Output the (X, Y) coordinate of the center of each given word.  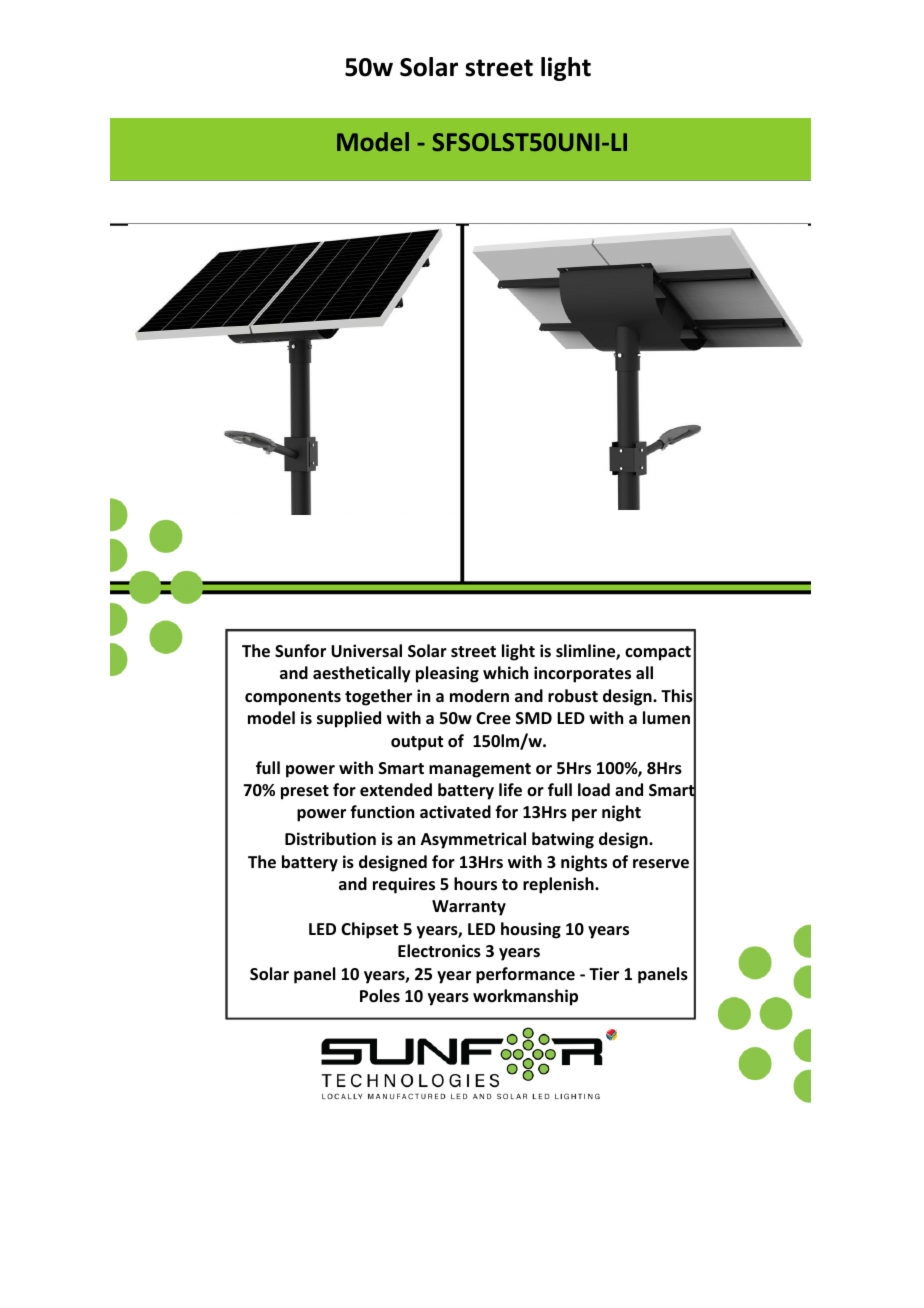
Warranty (469, 908)
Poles (380, 996)
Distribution (330, 839)
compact (658, 653)
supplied (349, 719)
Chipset (369, 930)
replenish (559, 885)
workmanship (525, 997)
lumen (666, 718)
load (594, 790)
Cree (493, 718)
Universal (366, 651)
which (505, 672)
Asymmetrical (473, 840)
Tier (604, 974)
